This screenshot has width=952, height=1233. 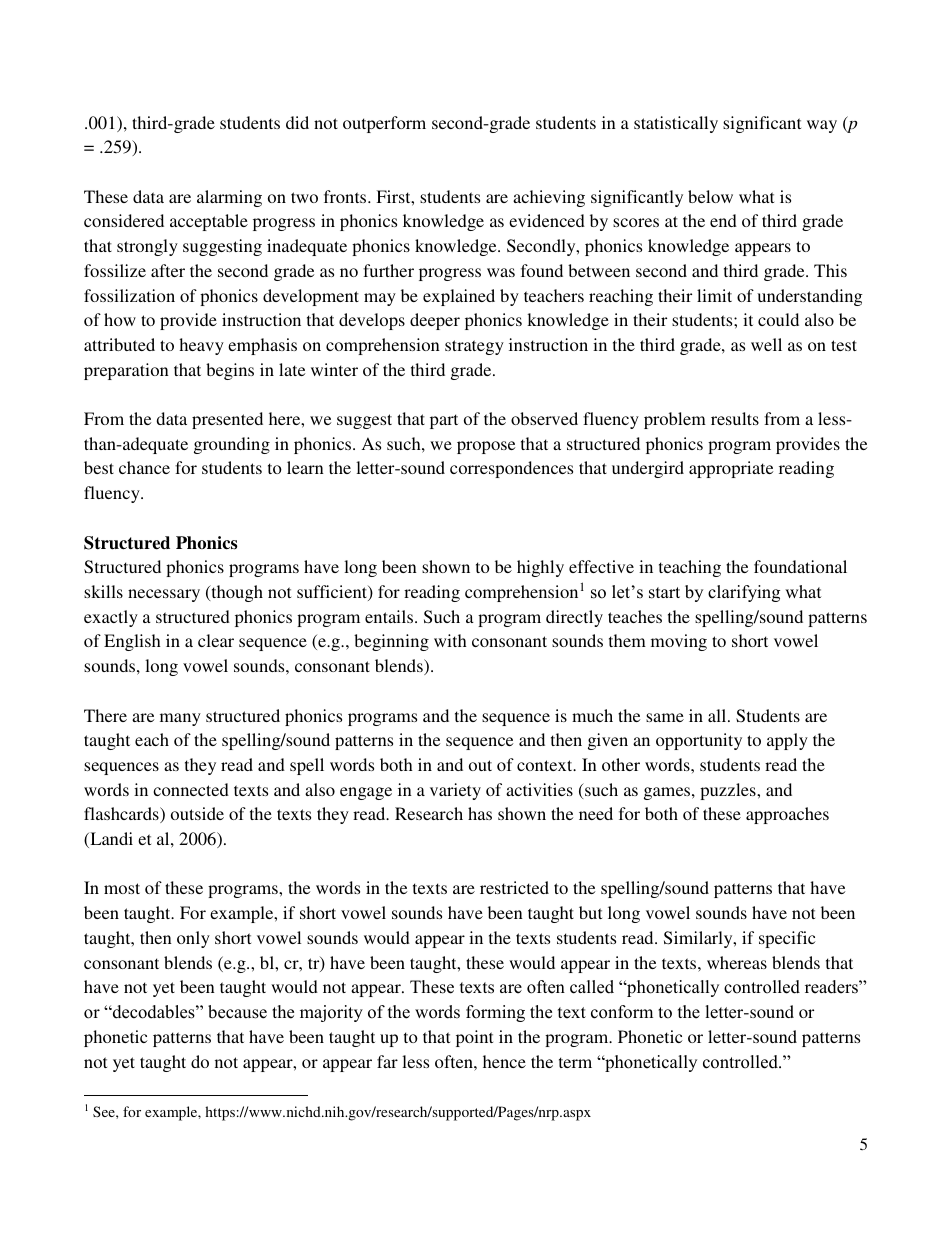 I want to click on alarming, so click(x=229, y=198).
